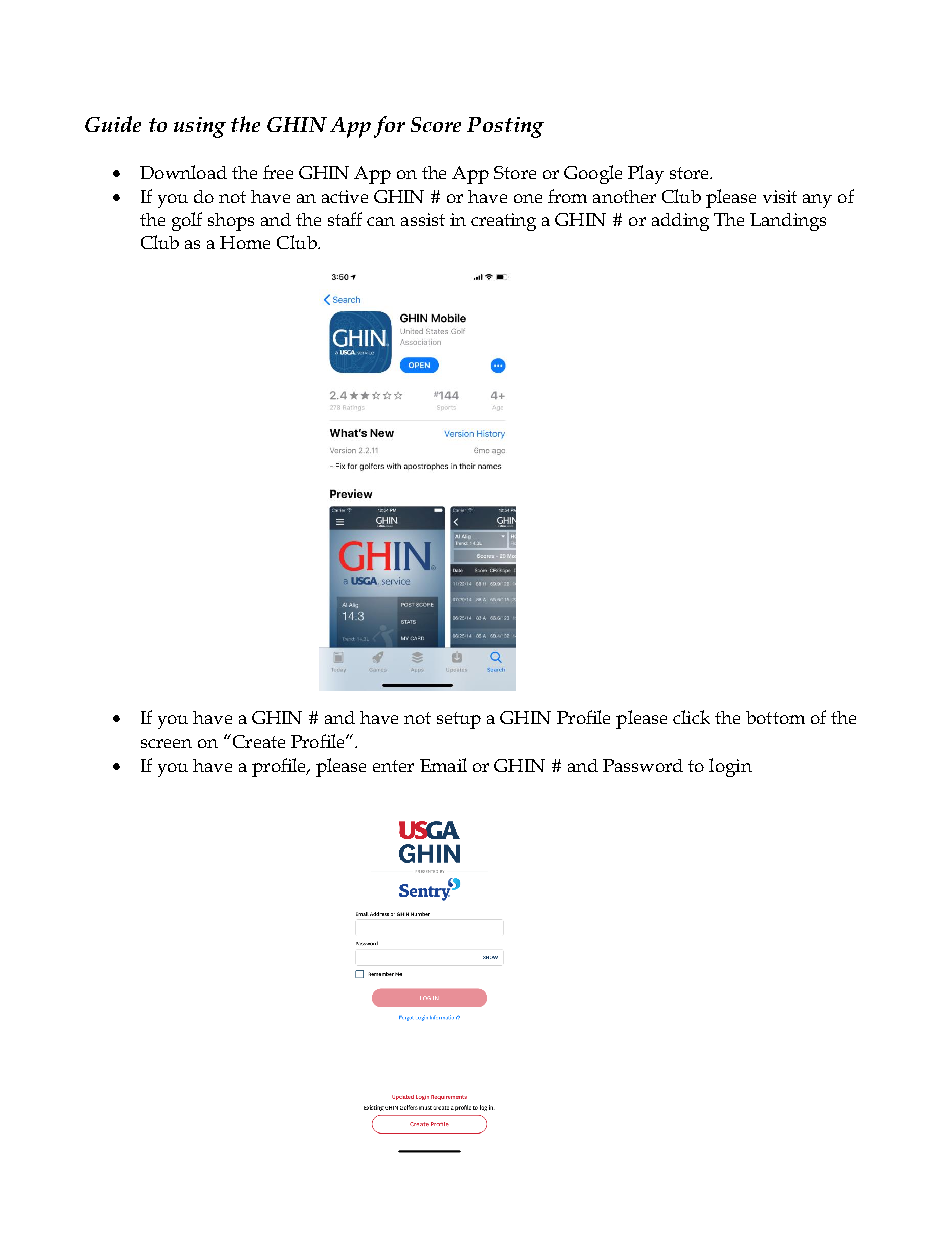  Describe the element at coordinates (436, 124) in the screenshot. I see `Score` at that location.
